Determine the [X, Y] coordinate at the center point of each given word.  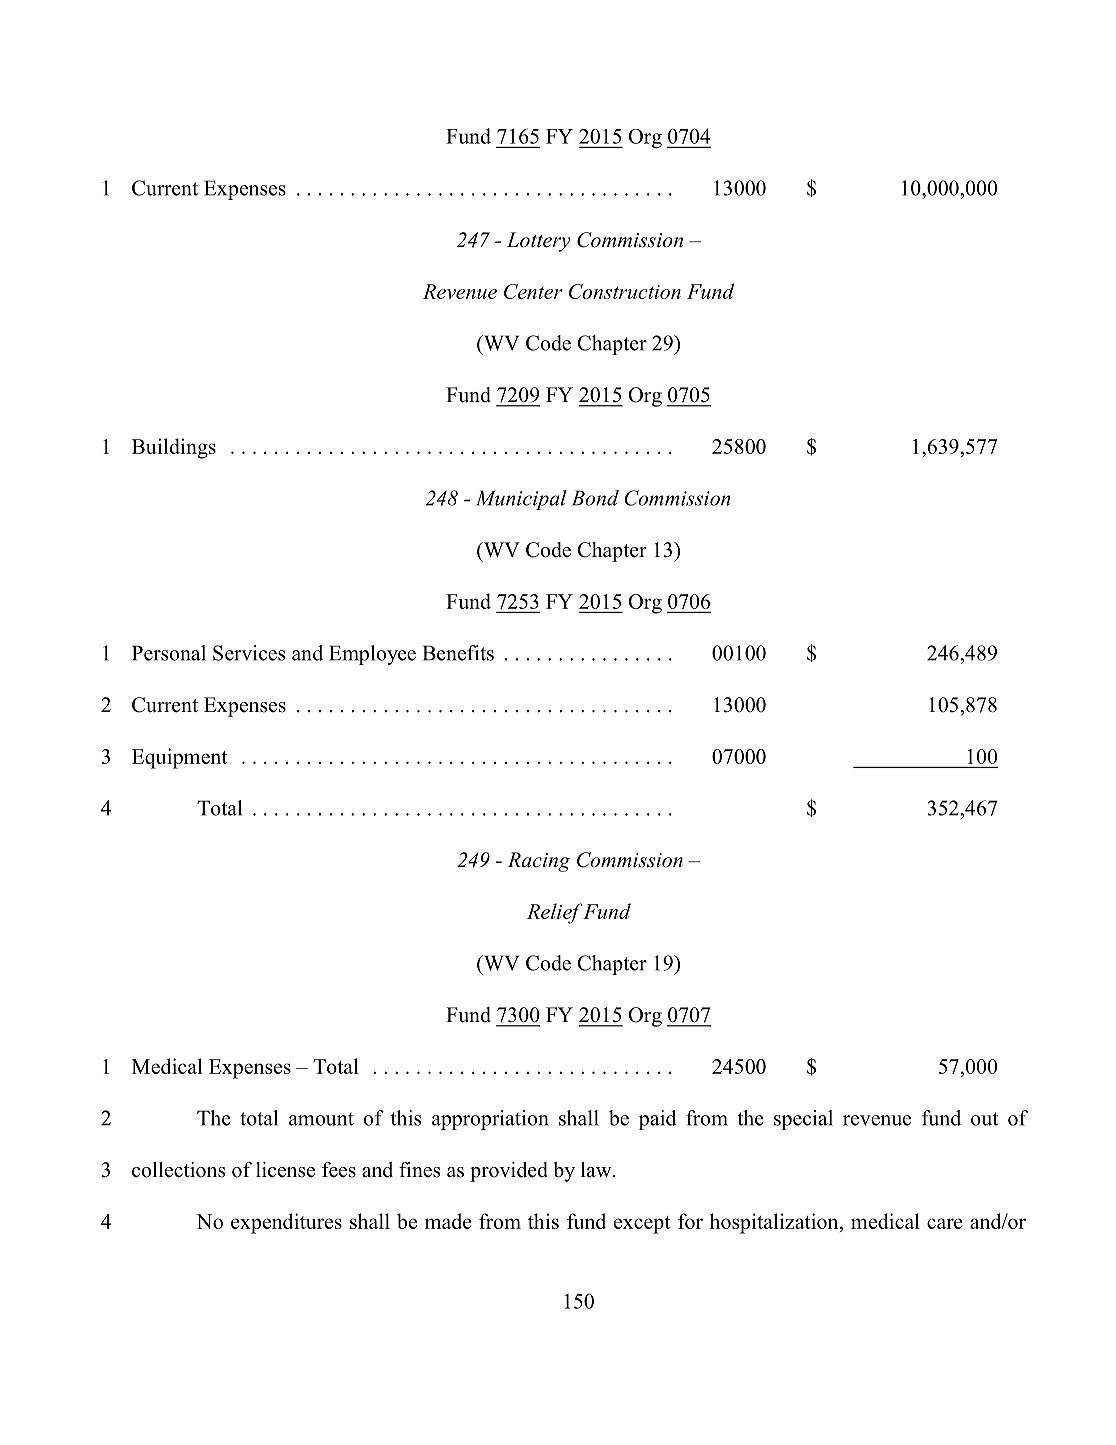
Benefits [458, 653]
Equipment [179, 758]
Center [533, 291]
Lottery [539, 242]
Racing [539, 862]
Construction [625, 291]
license [285, 1170]
